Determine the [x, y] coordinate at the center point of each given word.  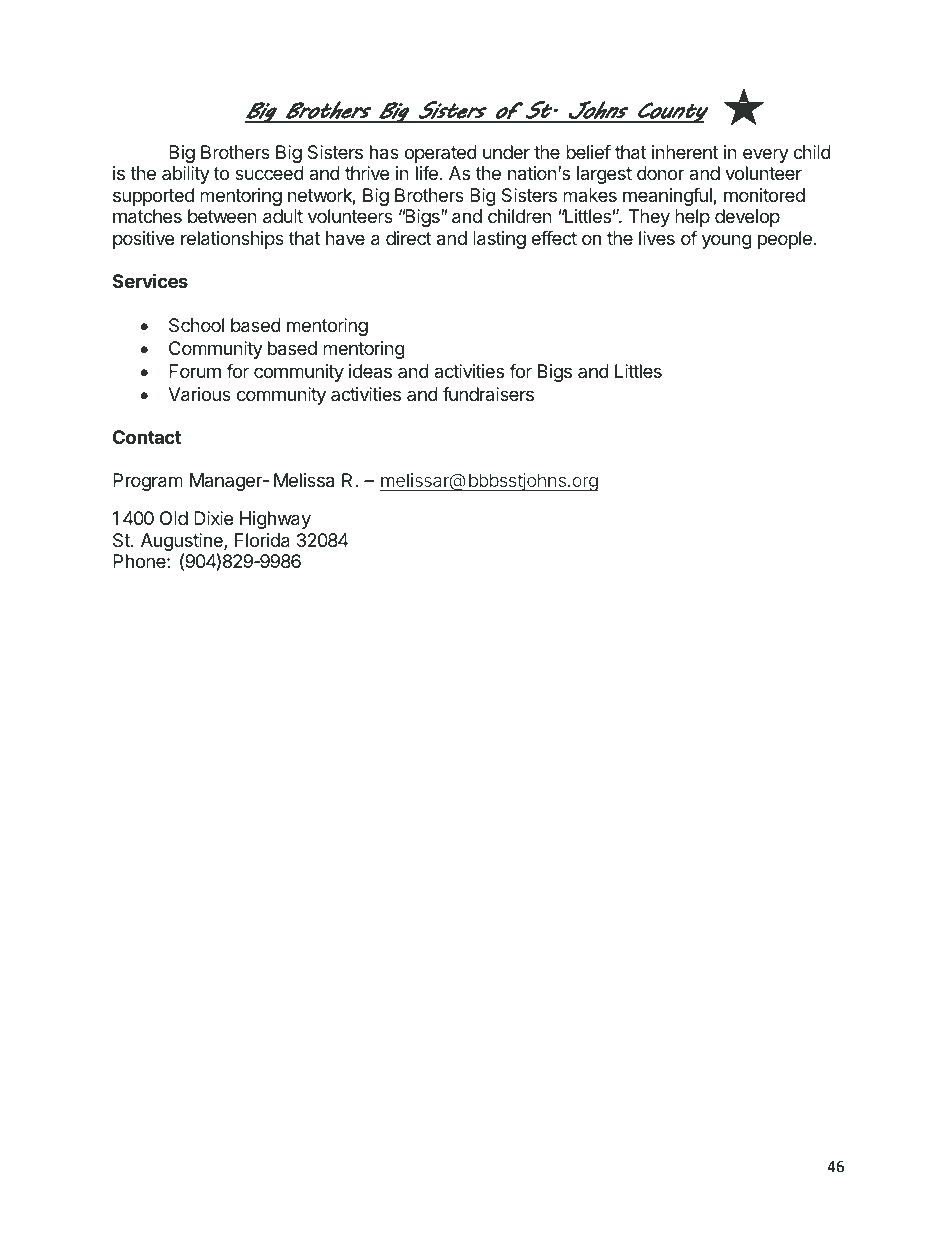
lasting [499, 240]
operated [440, 154]
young [727, 241]
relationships [232, 240]
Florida [262, 540]
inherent [685, 152]
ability [186, 175]
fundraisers [488, 394]
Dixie [213, 518]
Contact [147, 437]
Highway [275, 520]
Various [199, 394]
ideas [370, 371]
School [196, 325]
